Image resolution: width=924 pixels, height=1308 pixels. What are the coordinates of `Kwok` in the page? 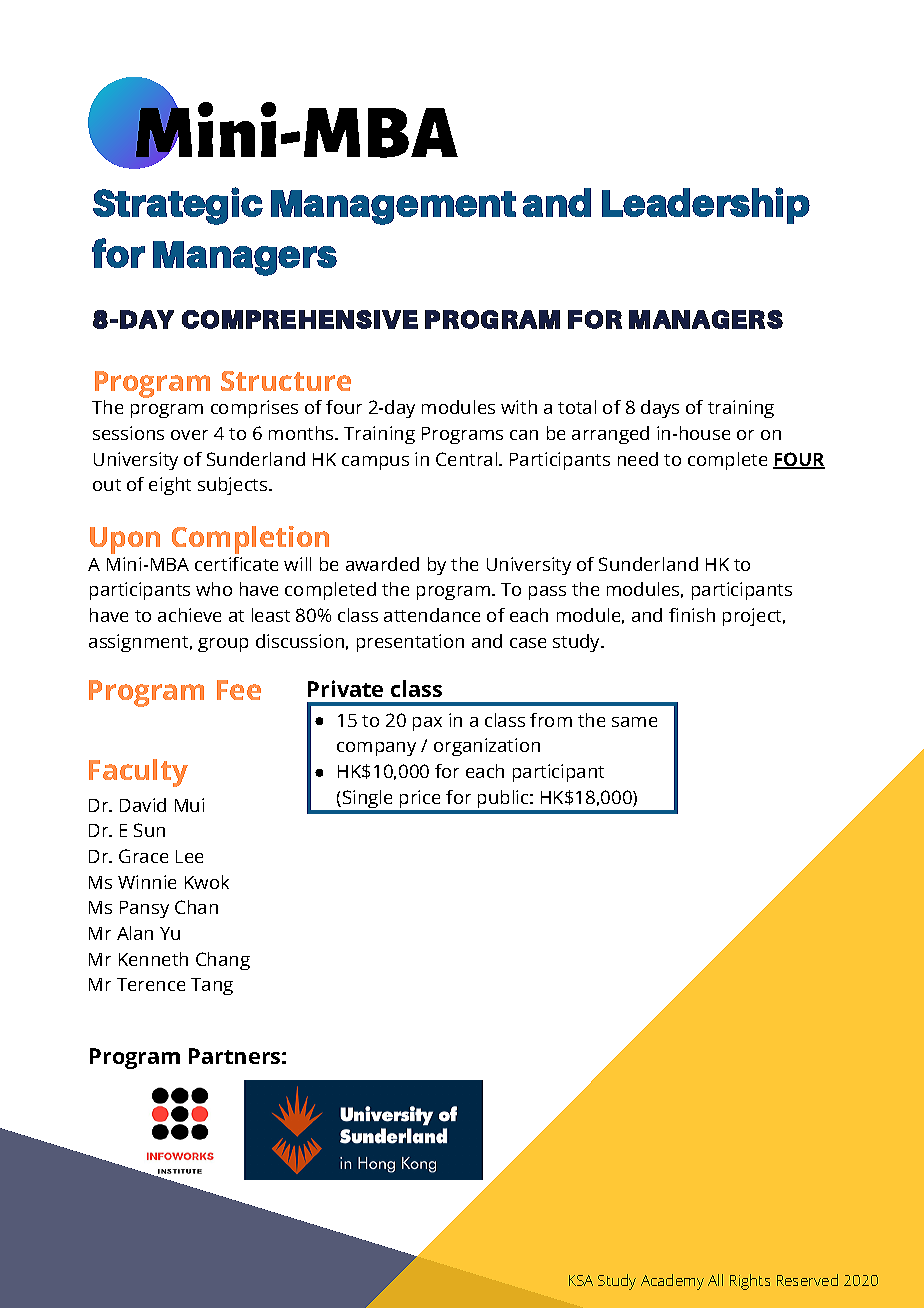 It's located at (207, 882).
